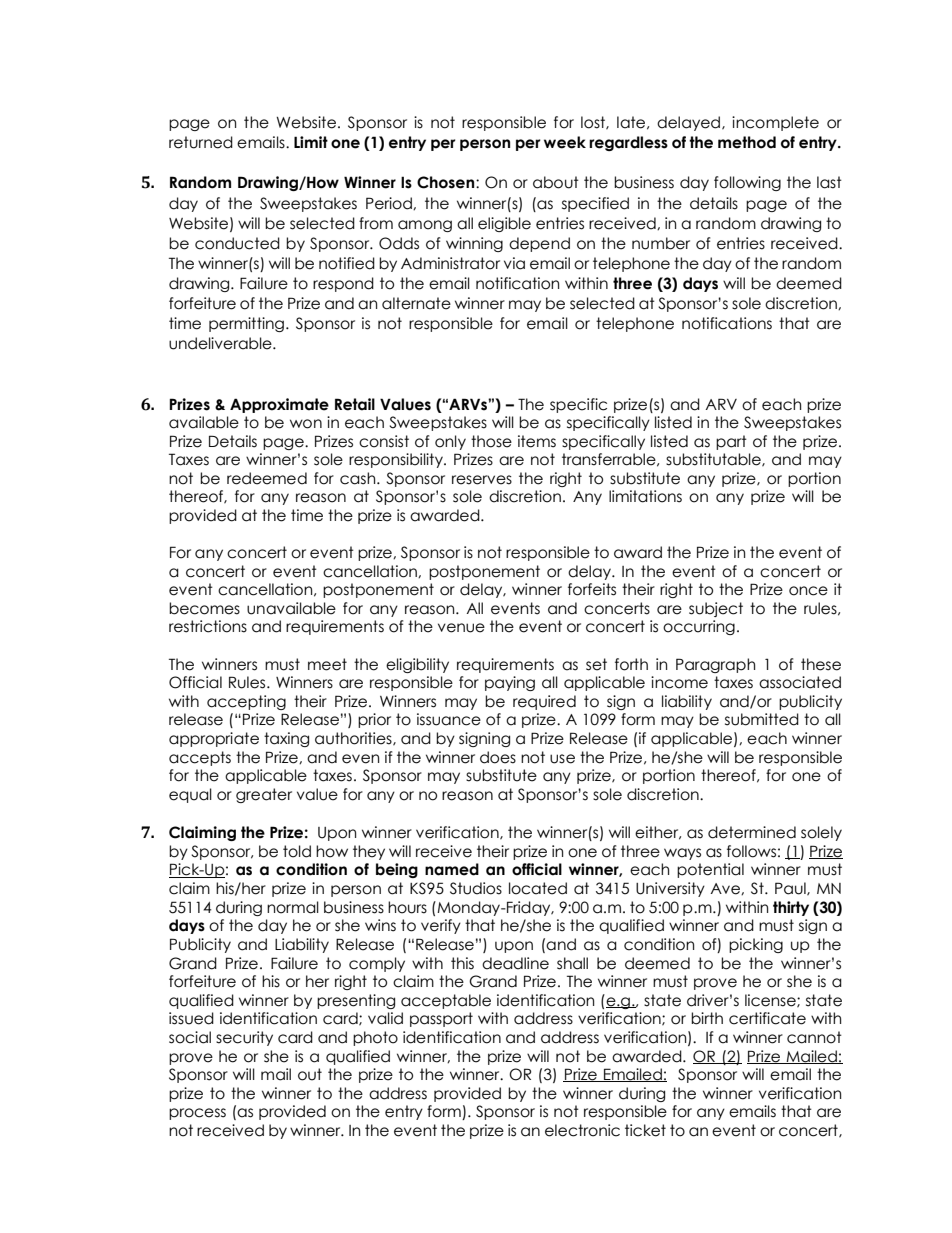 Image resolution: width=952 pixels, height=1233 pixels. Describe the element at coordinates (491, 441) in the screenshot. I see `those` at that location.
